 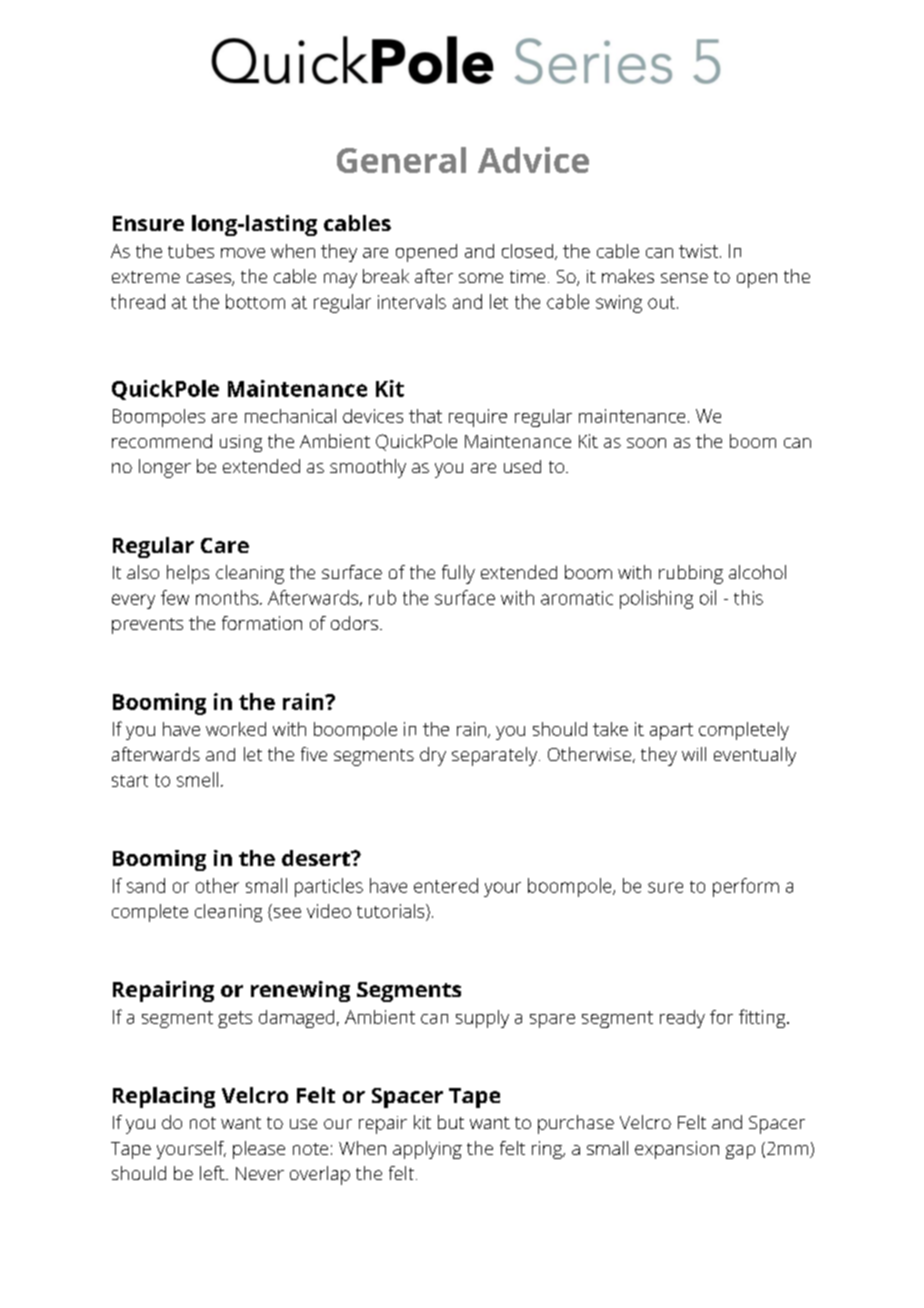 I want to click on odors, so click(x=354, y=623).
